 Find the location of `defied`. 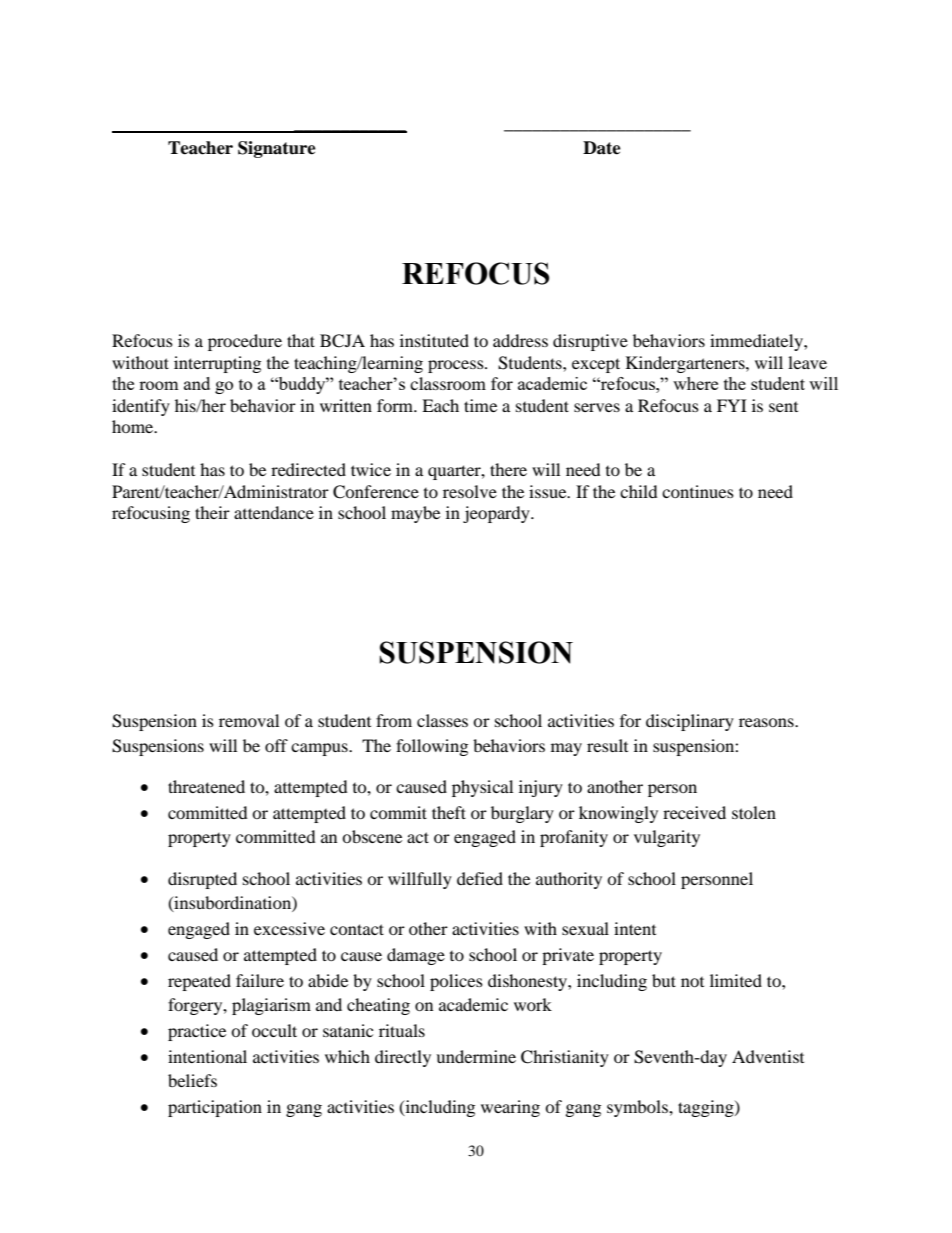

defied is located at coordinates (480, 878).
